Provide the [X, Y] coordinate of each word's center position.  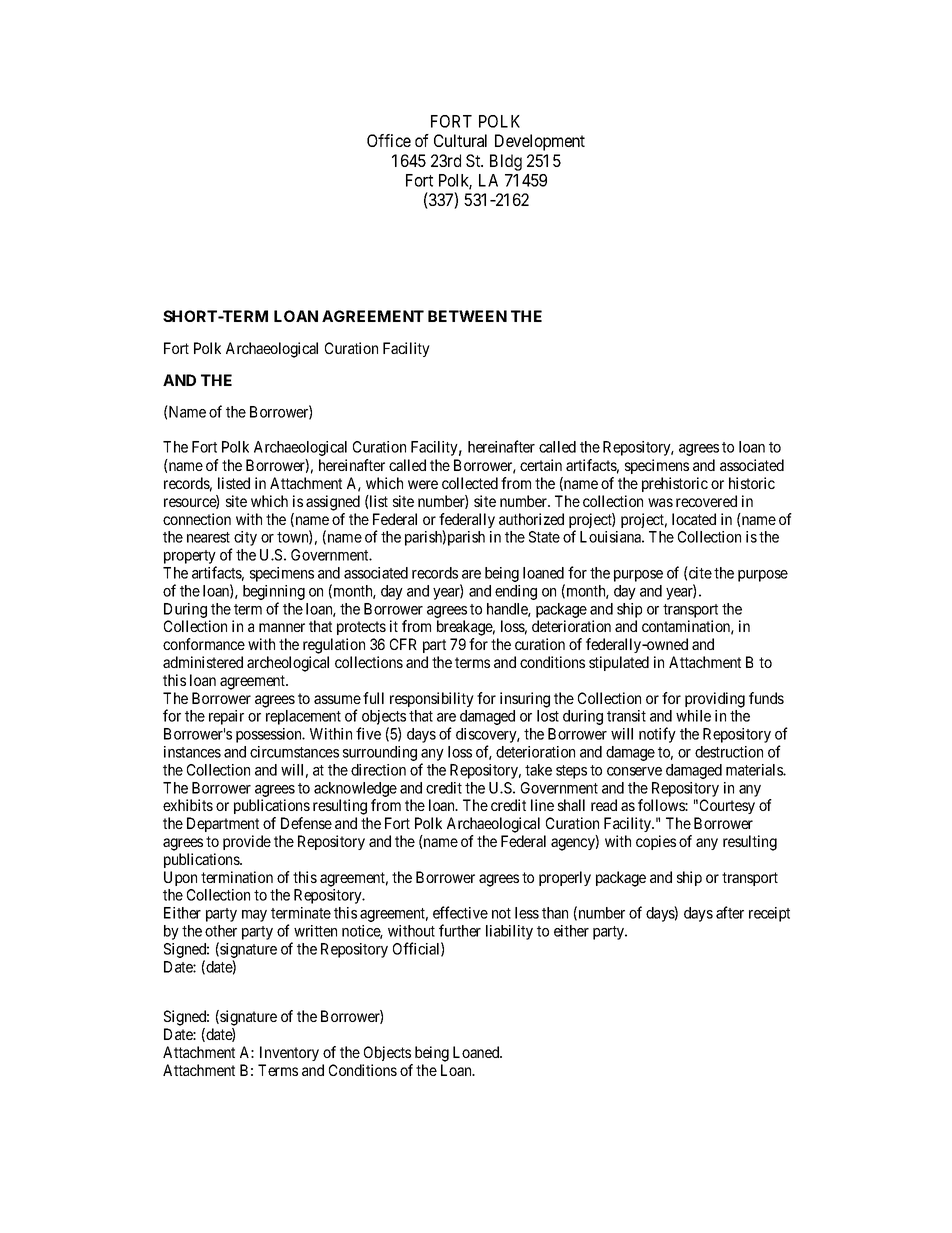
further [460, 930]
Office [389, 140]
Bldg [506, 162]
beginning [274, 592]
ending [516, 592]
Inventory [289, 1053]
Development [540, 142]
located [694, 519]
